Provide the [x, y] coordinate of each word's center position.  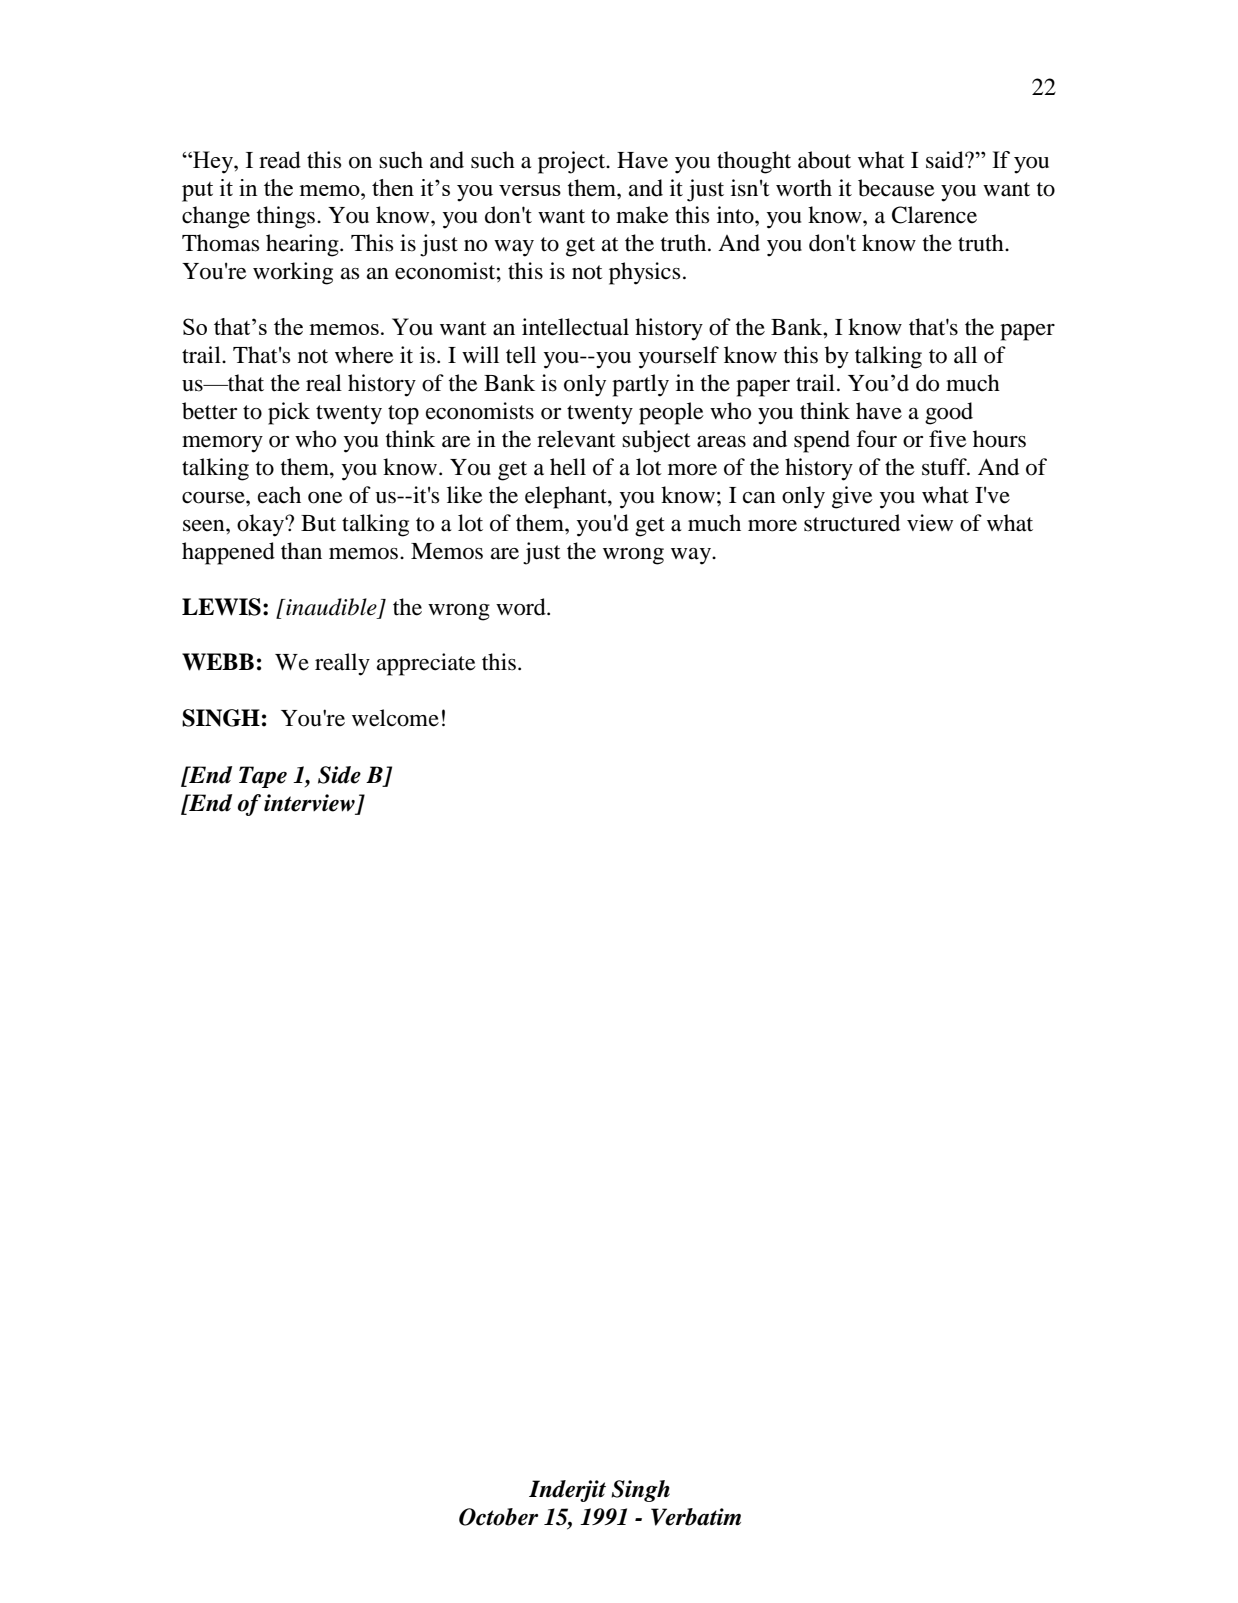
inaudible [330, 607]
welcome [395, 718]
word [522, 607]
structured [852, 523]
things [286, 217]
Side [339, 775]
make [642, 215]
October [498, 1517]
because [896, 188]
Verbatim [696, 1517]
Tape [263, 777]
